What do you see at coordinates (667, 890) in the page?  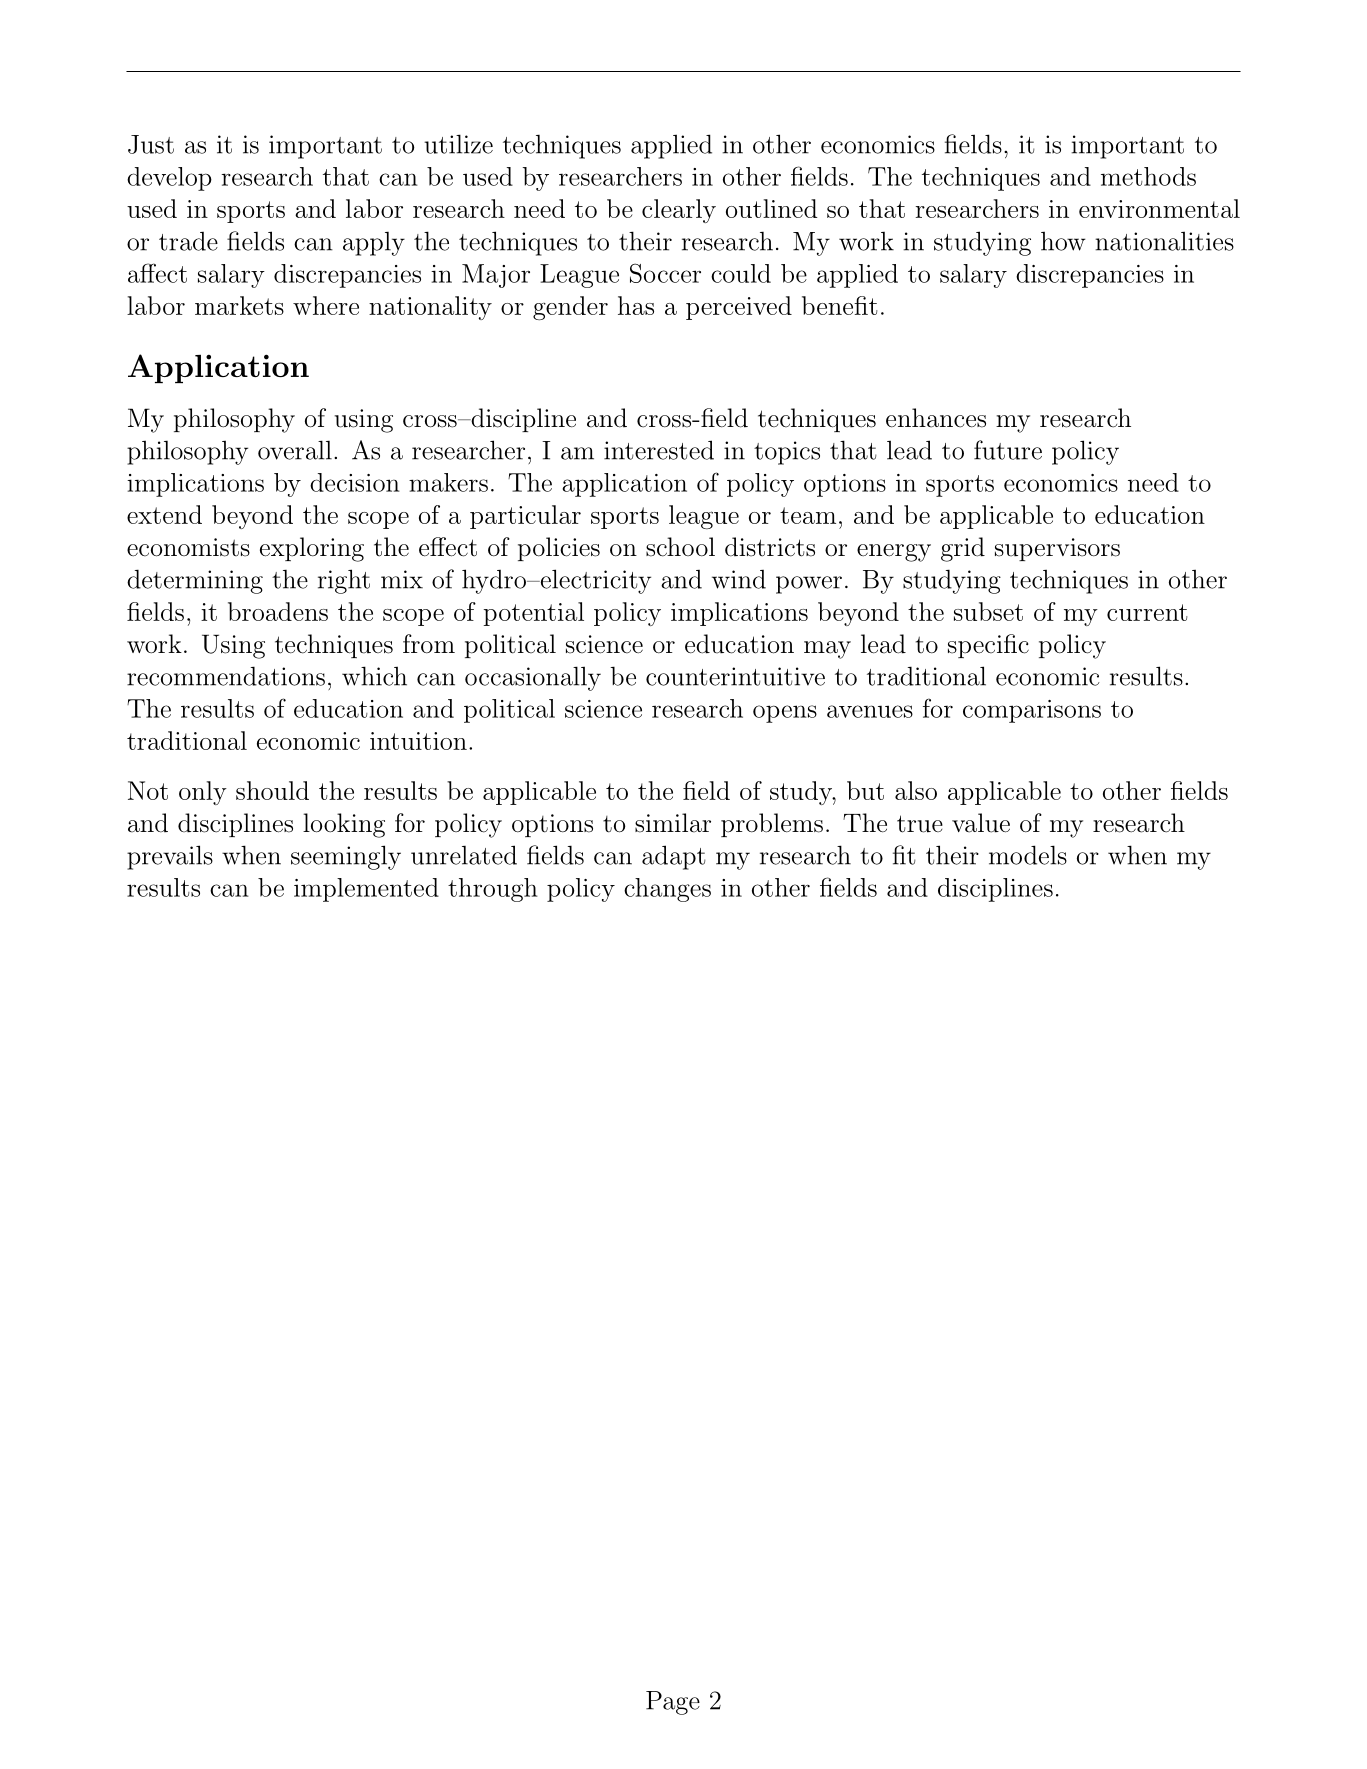 I see `changes` at bounding box center [667, 890].
